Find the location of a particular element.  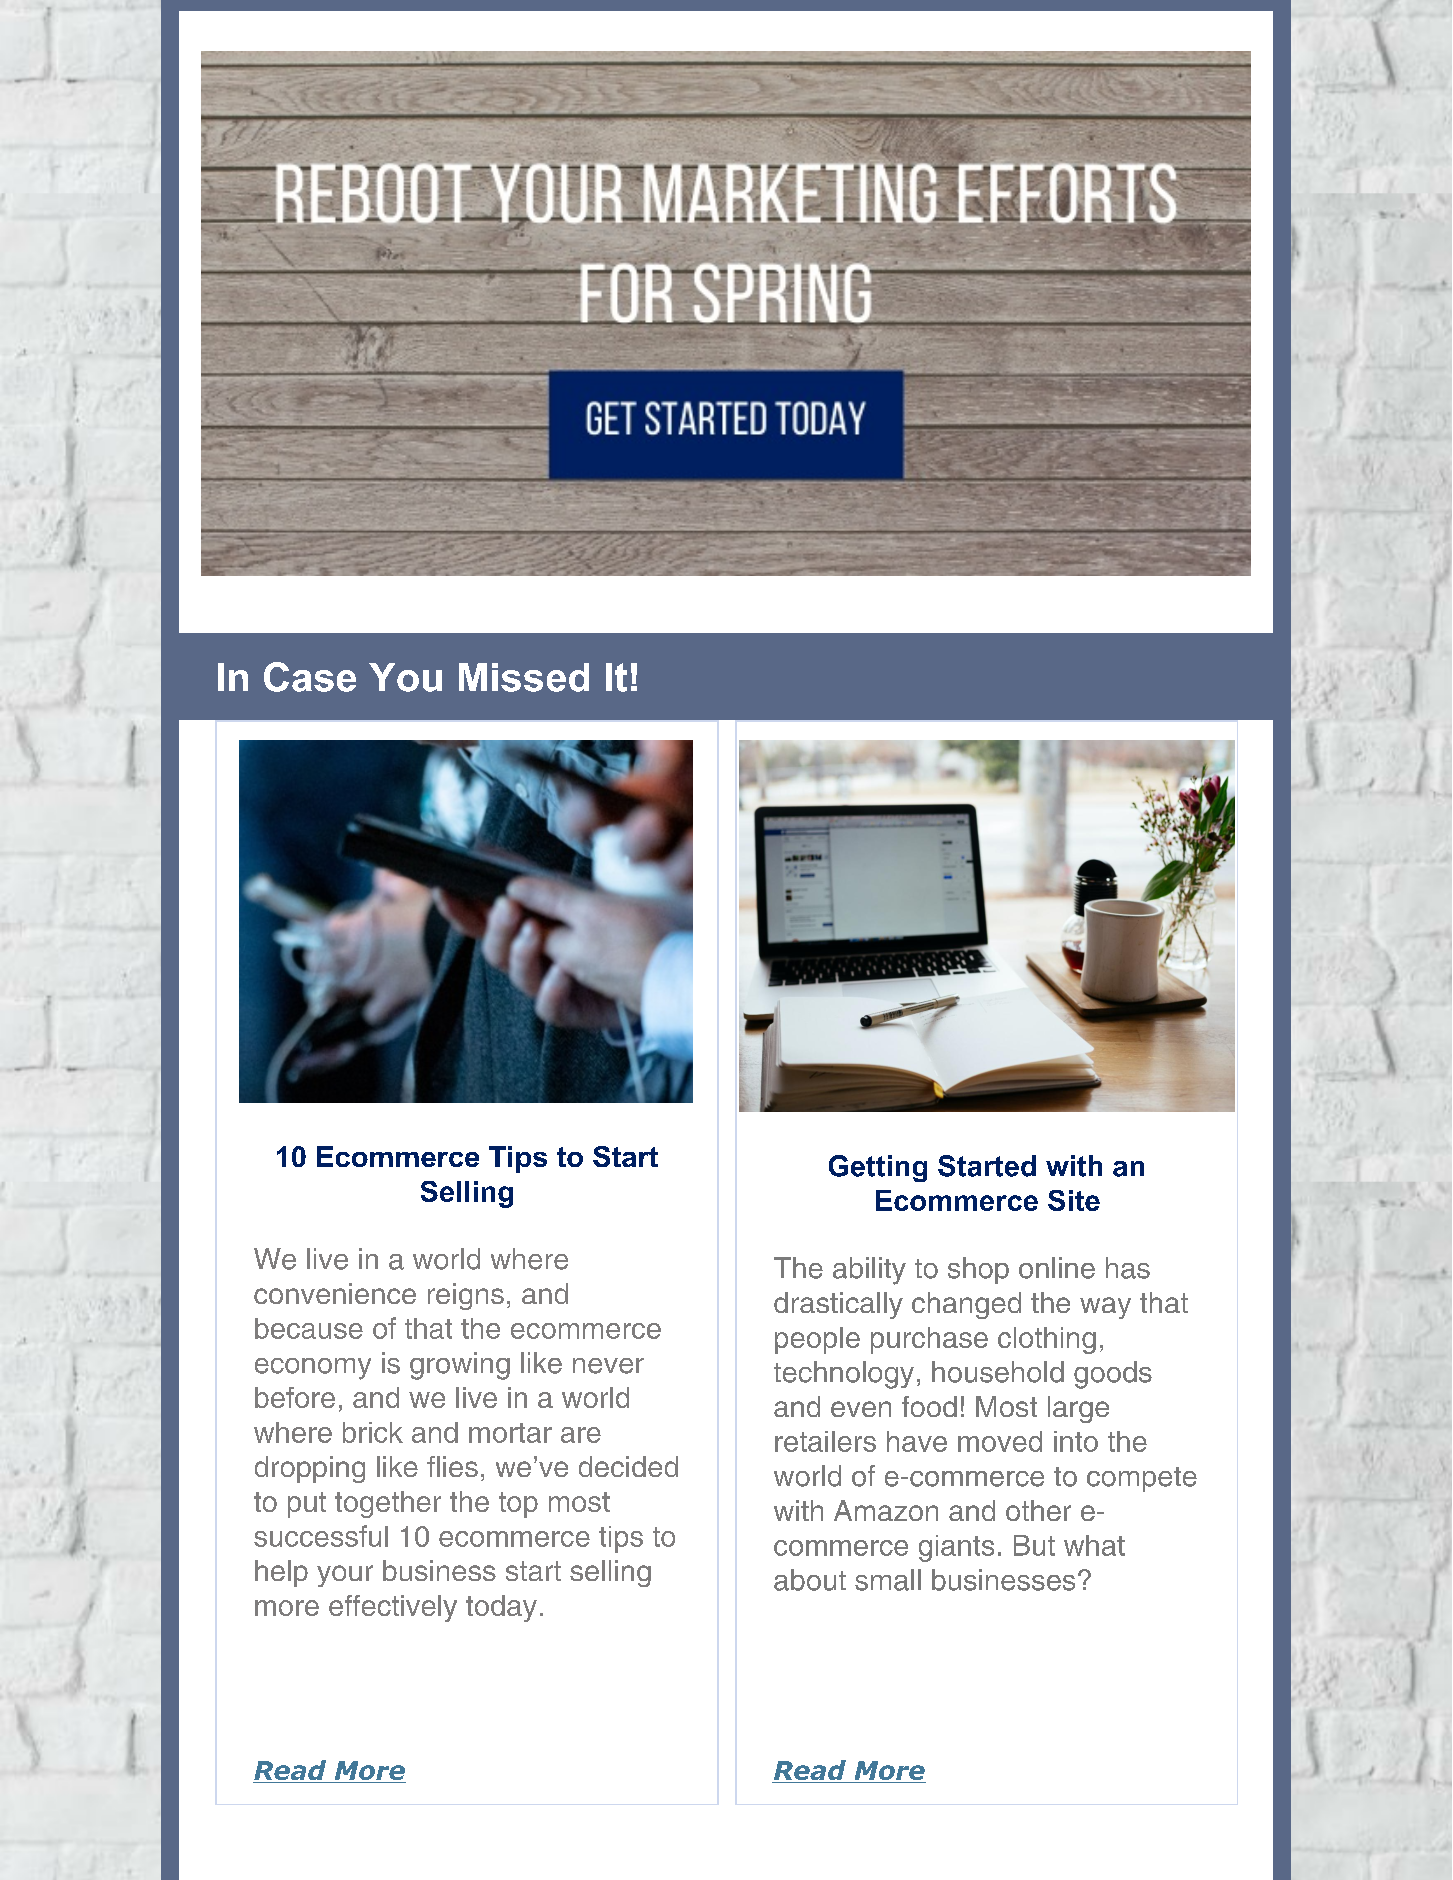

Missed is located at coordinates (524, 677).
